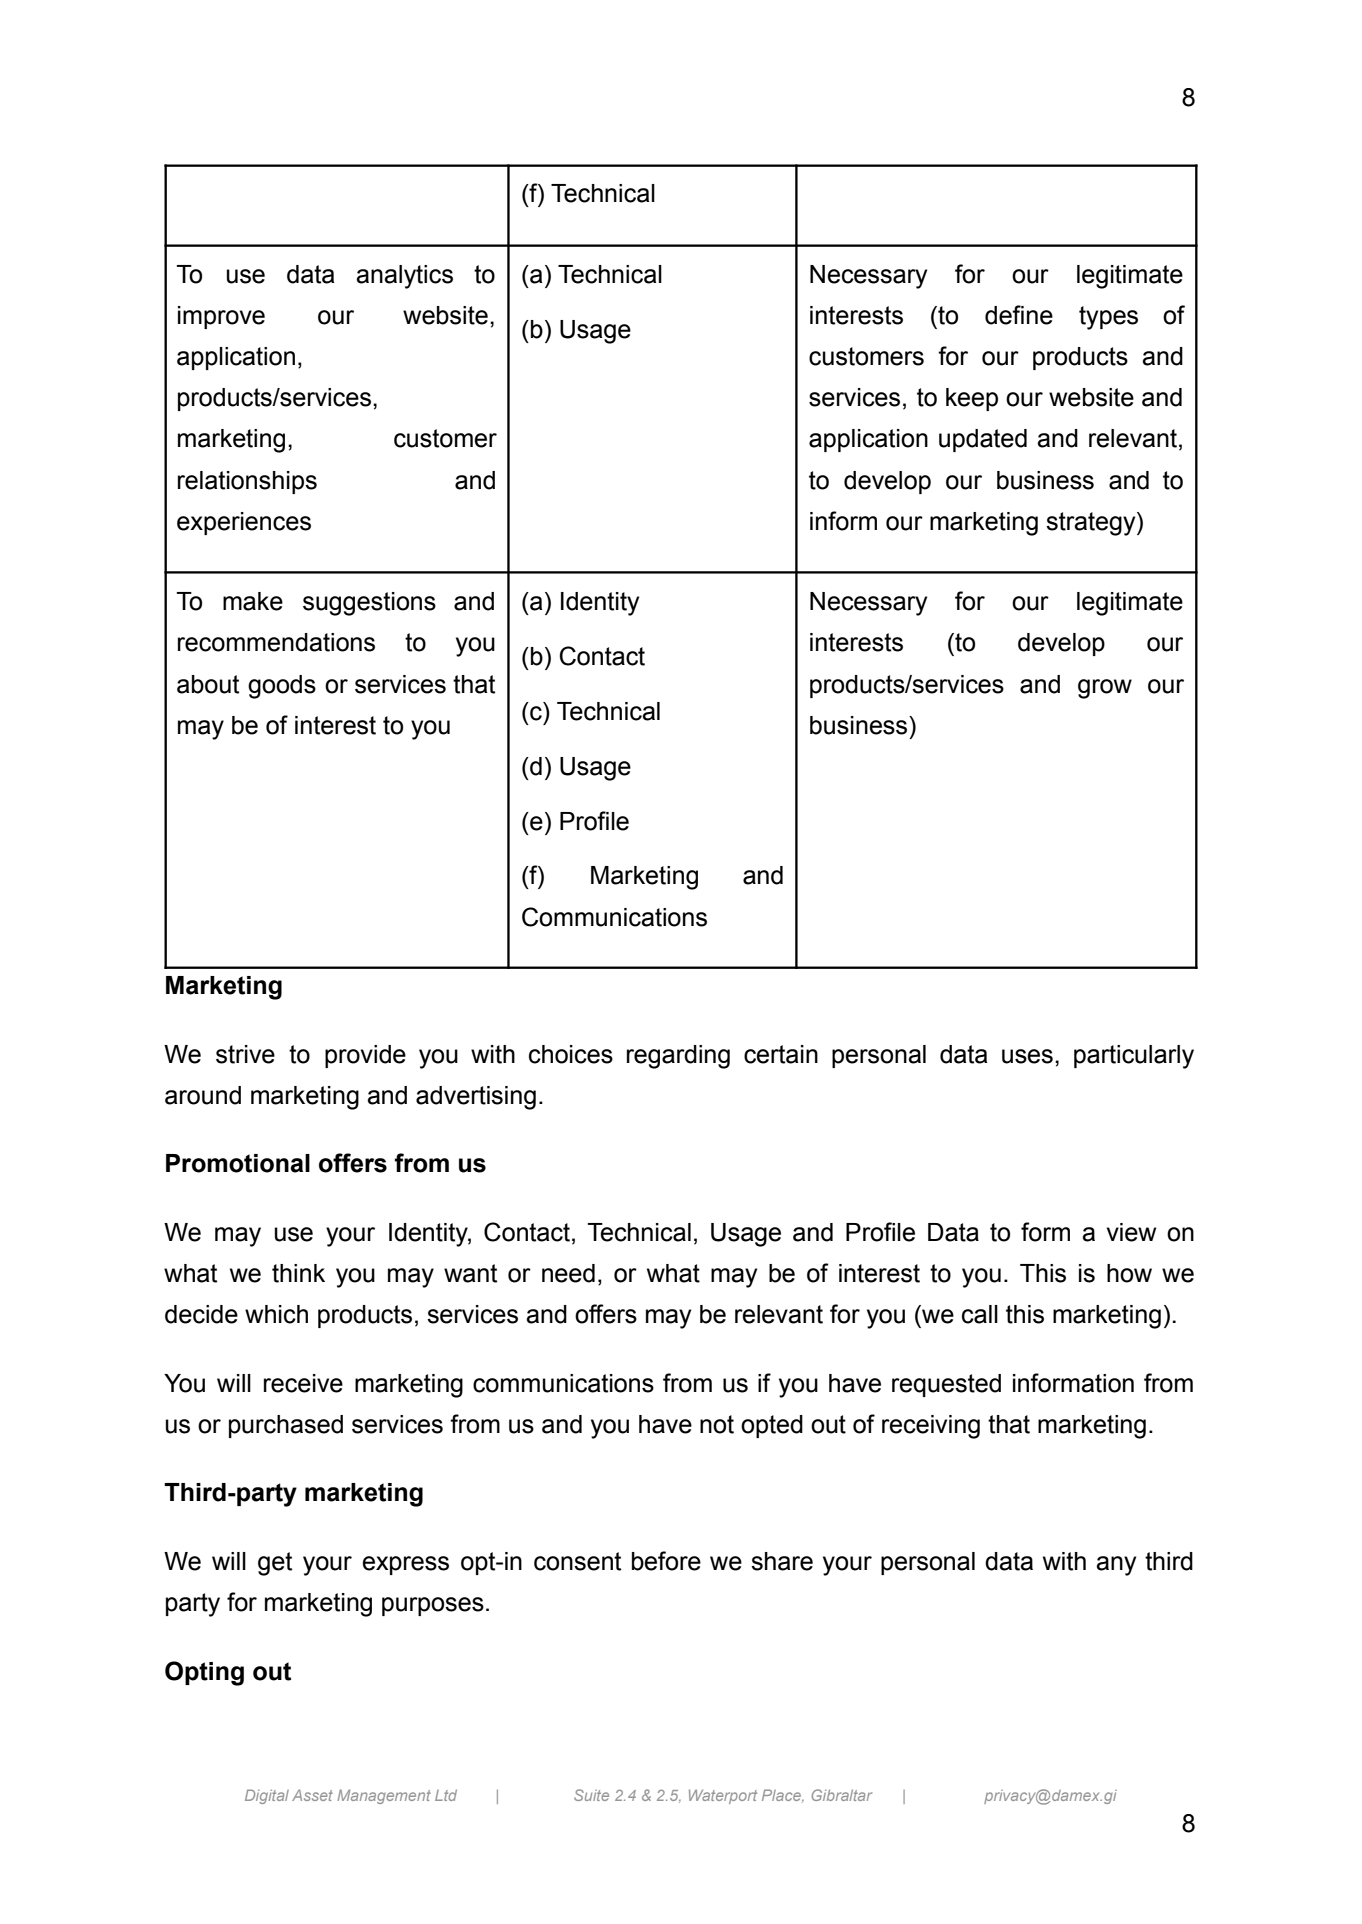 This screenshot has height=1924, width=1362. Describe the element at coordinates (841, 1795) in the screenshot. I see `Gibraltar` at that location.
